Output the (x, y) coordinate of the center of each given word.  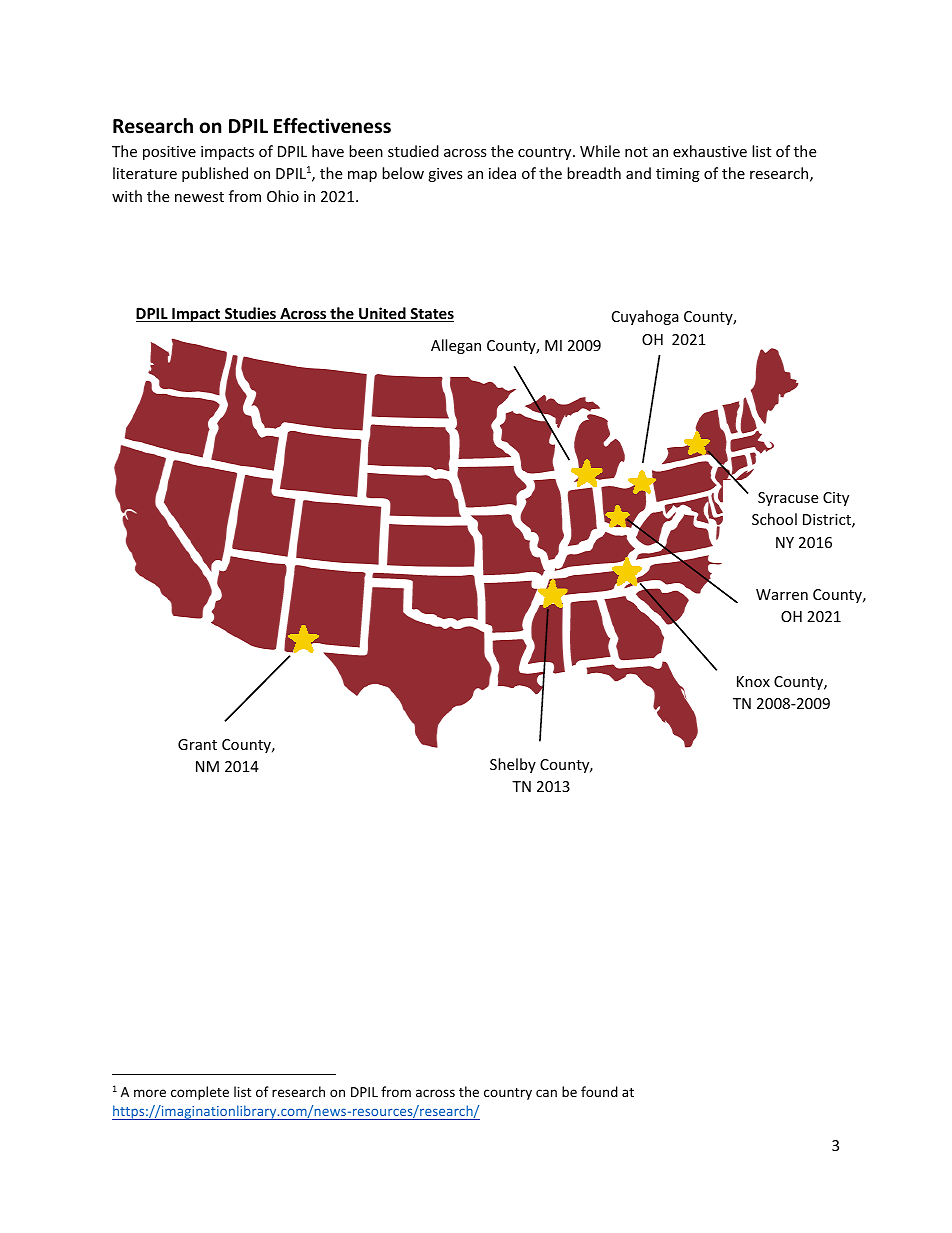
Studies (250, 314)
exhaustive (710, 151)
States (431, 315)
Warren (782, 594)
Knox (753, 681)
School (774, 519)
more (150, 1093)
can (546, 1093)
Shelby (513, 765)
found (599, 1091)
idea (502, 173)
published (215, 174)
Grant (197, 744)
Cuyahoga (645, 317)
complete (200, 1093)
